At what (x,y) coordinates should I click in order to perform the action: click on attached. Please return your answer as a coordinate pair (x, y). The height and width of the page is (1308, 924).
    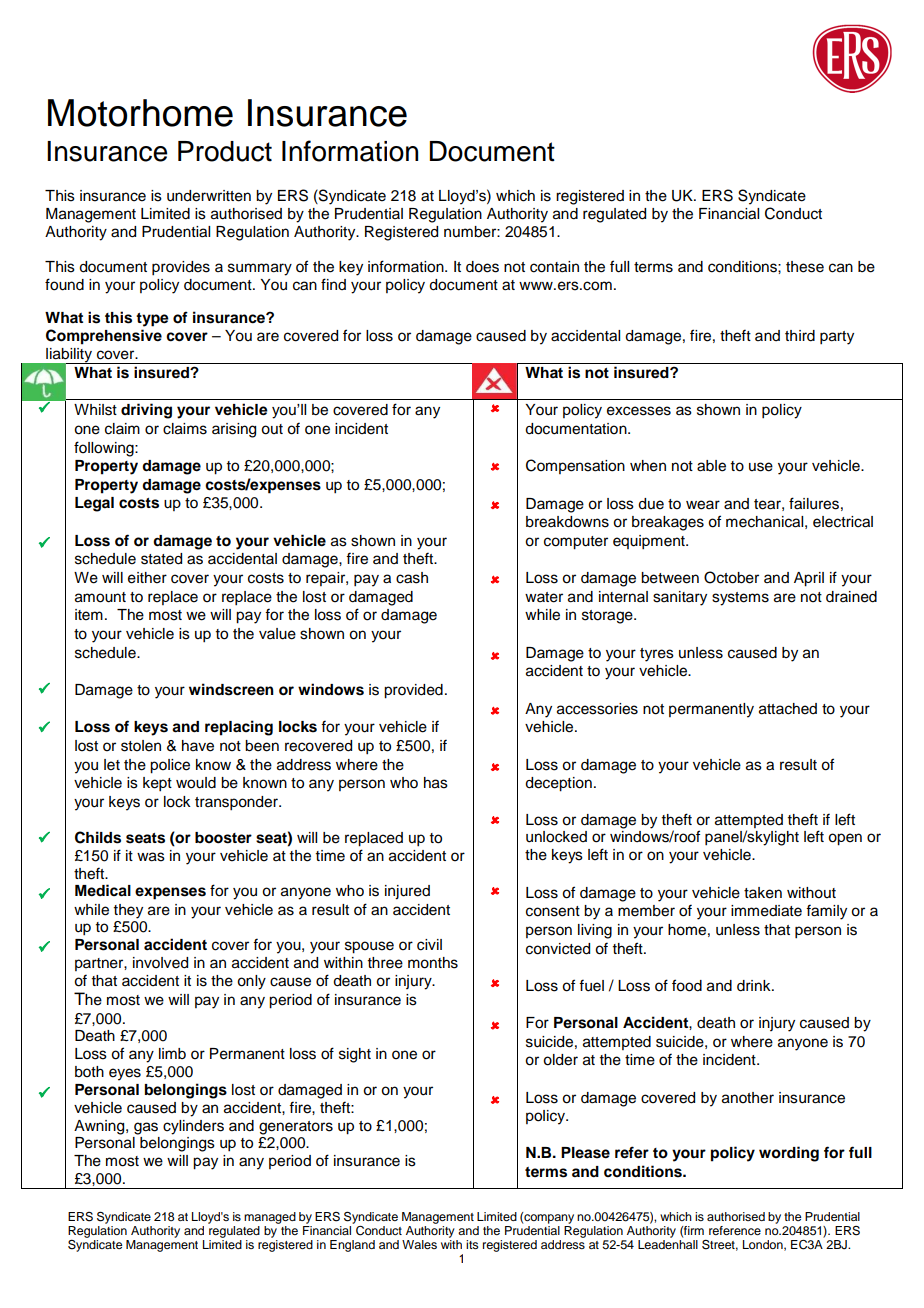
    Looking at the image, I should click on (788, 709).
